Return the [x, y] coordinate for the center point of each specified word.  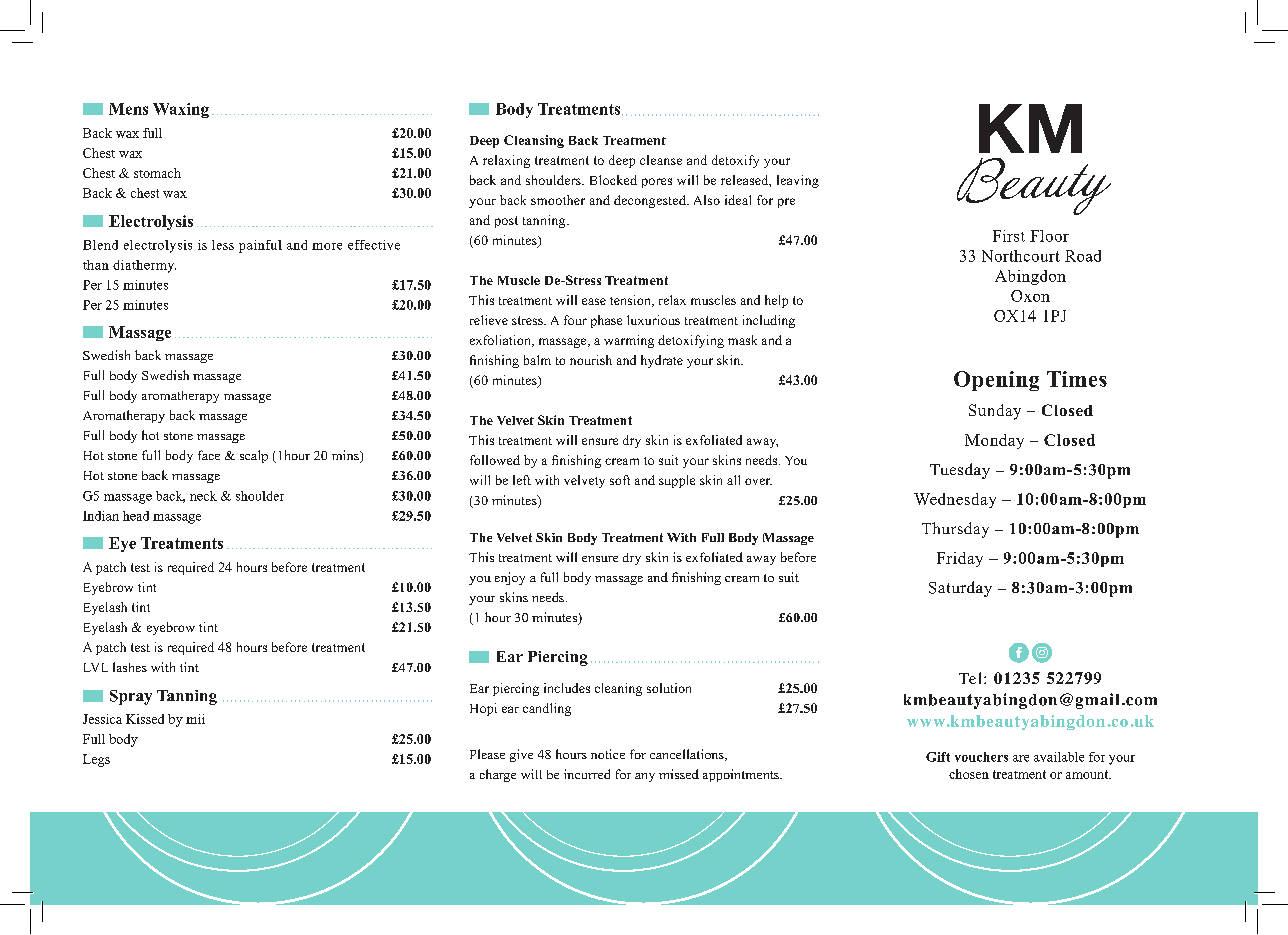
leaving [798, 181]
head [136, 516]
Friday [960, 559]
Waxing [181, 110]
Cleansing [534, 141]
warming [629, 341]
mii [195, 719]
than [96, 265]
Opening [996, 381]
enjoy [510, 578]
